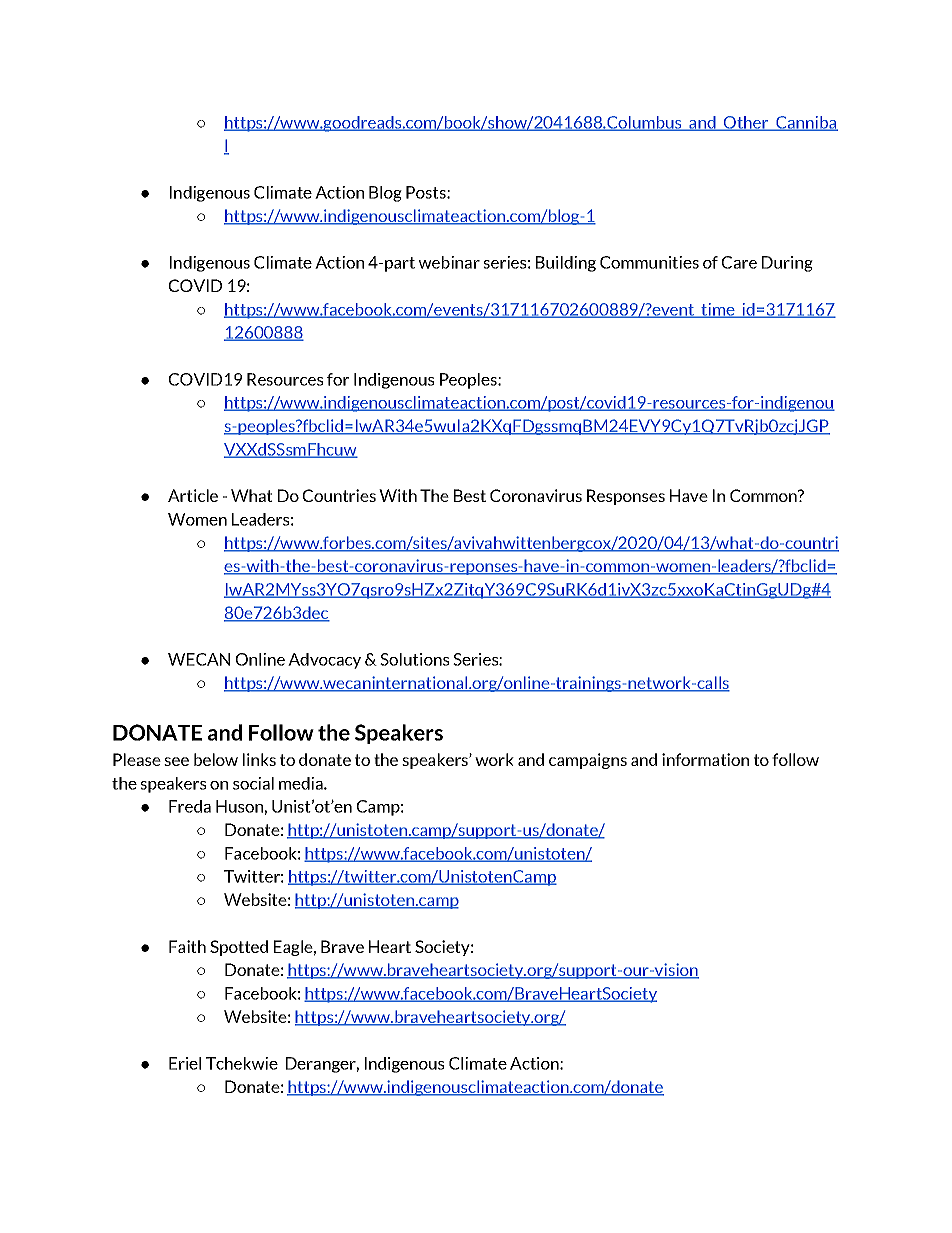  Describe the element at coordinates (566, 264) in the image. I see `Building` at that location.
